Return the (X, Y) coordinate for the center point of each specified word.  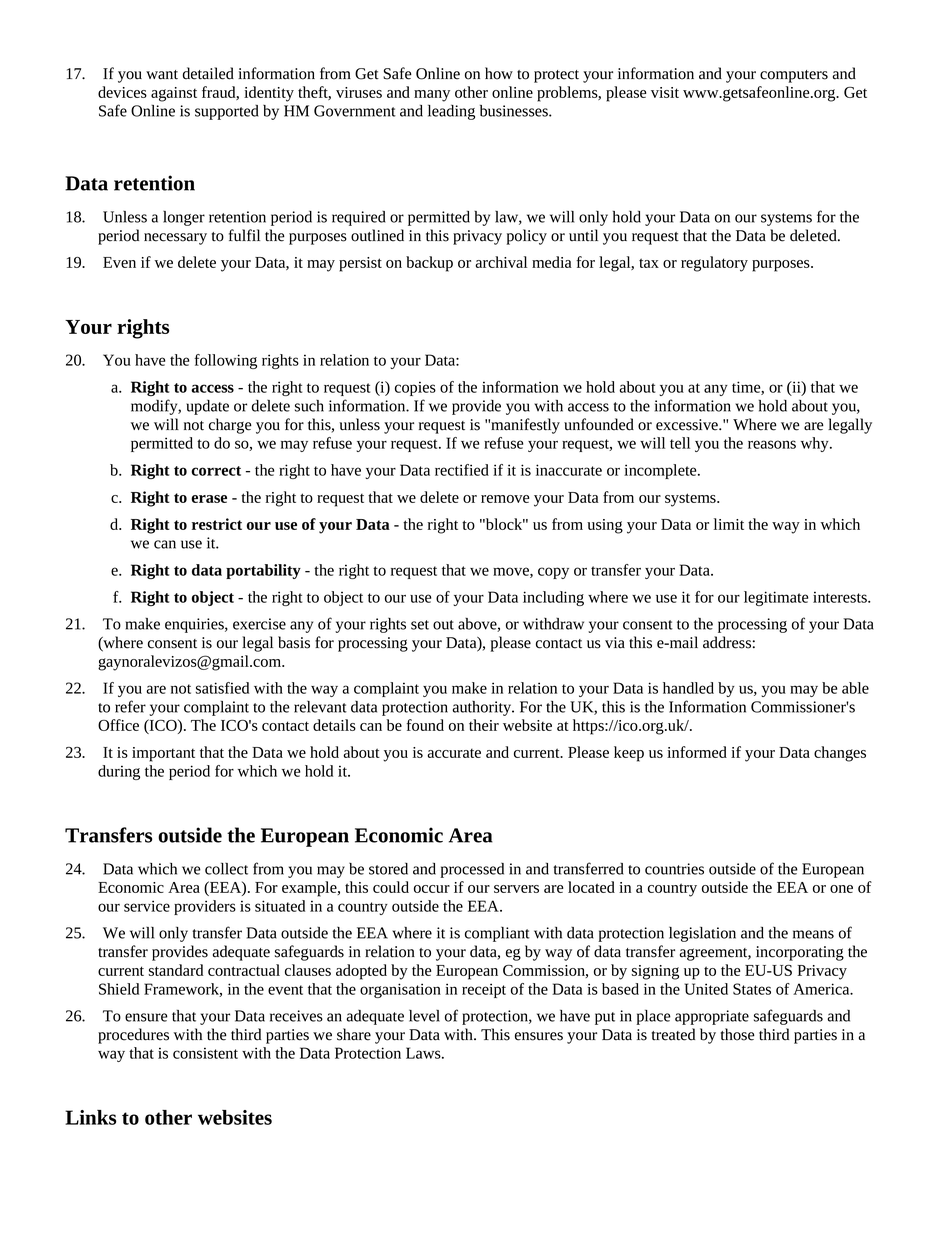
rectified (462, 470)
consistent (205, 1053)
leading (451, 112)
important (163, 754)
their (484, 725)
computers (794, 76)
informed (697, 752)
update (207, 407)
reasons (772, 444)
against (174, 94)
